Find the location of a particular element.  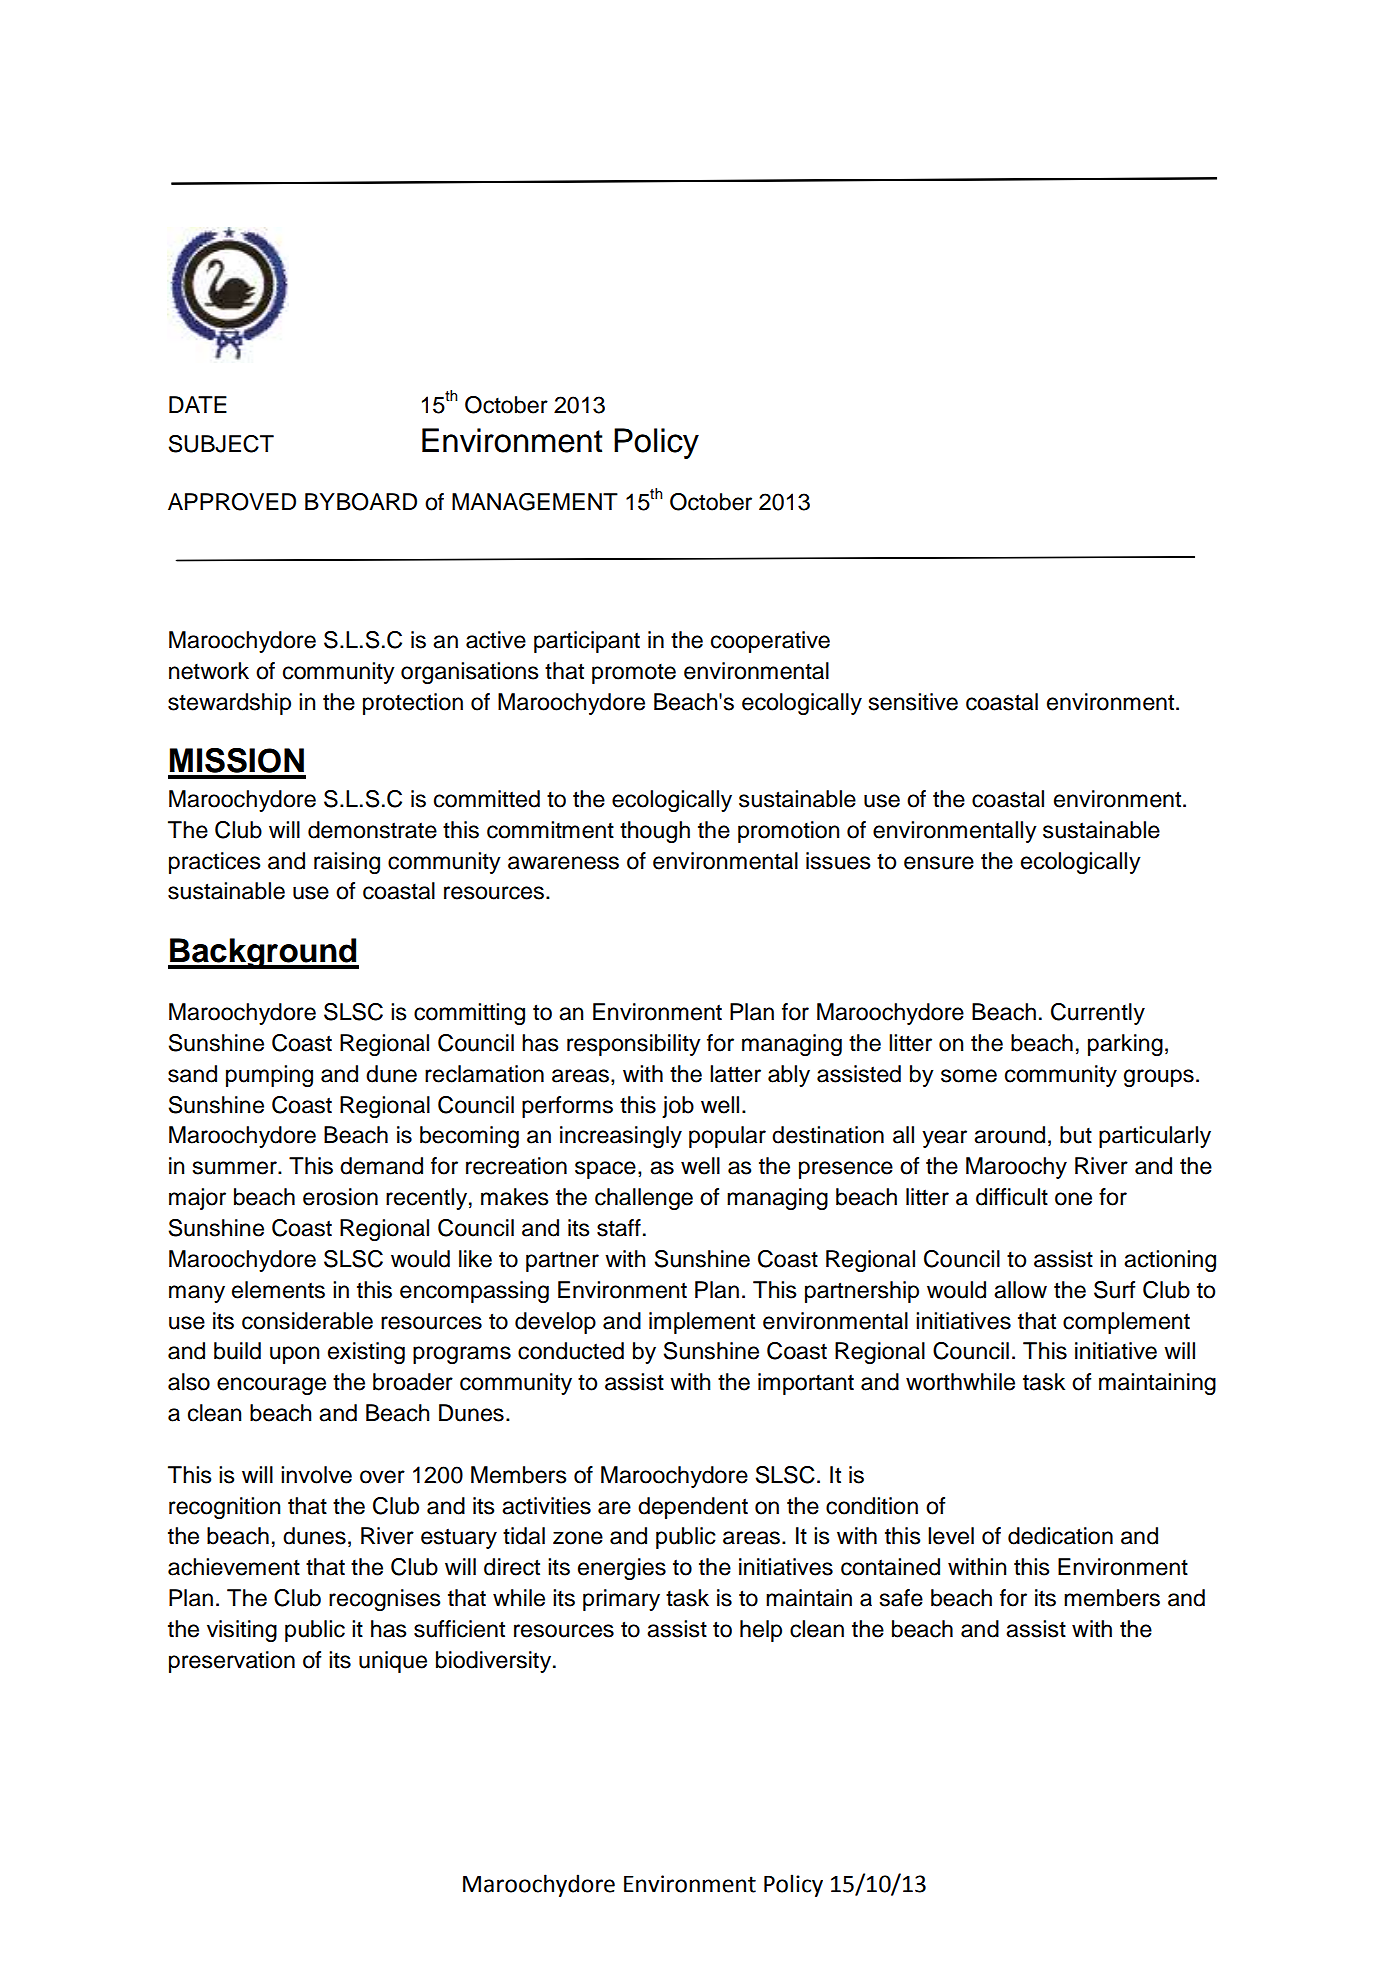

visiting is located at coordinates (242, 1631).
